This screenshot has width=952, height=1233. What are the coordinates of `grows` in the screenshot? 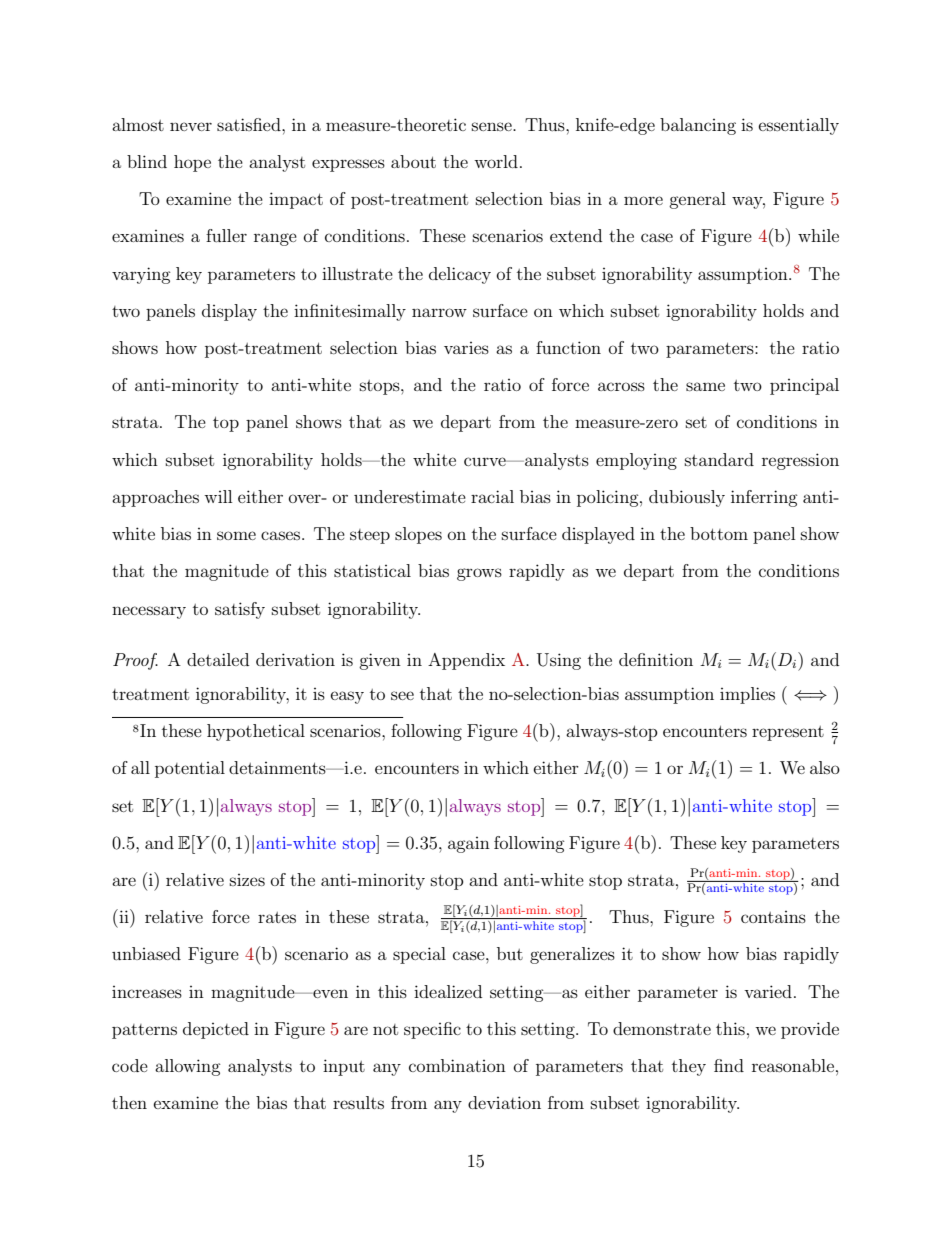 It's located at (479, 574).
